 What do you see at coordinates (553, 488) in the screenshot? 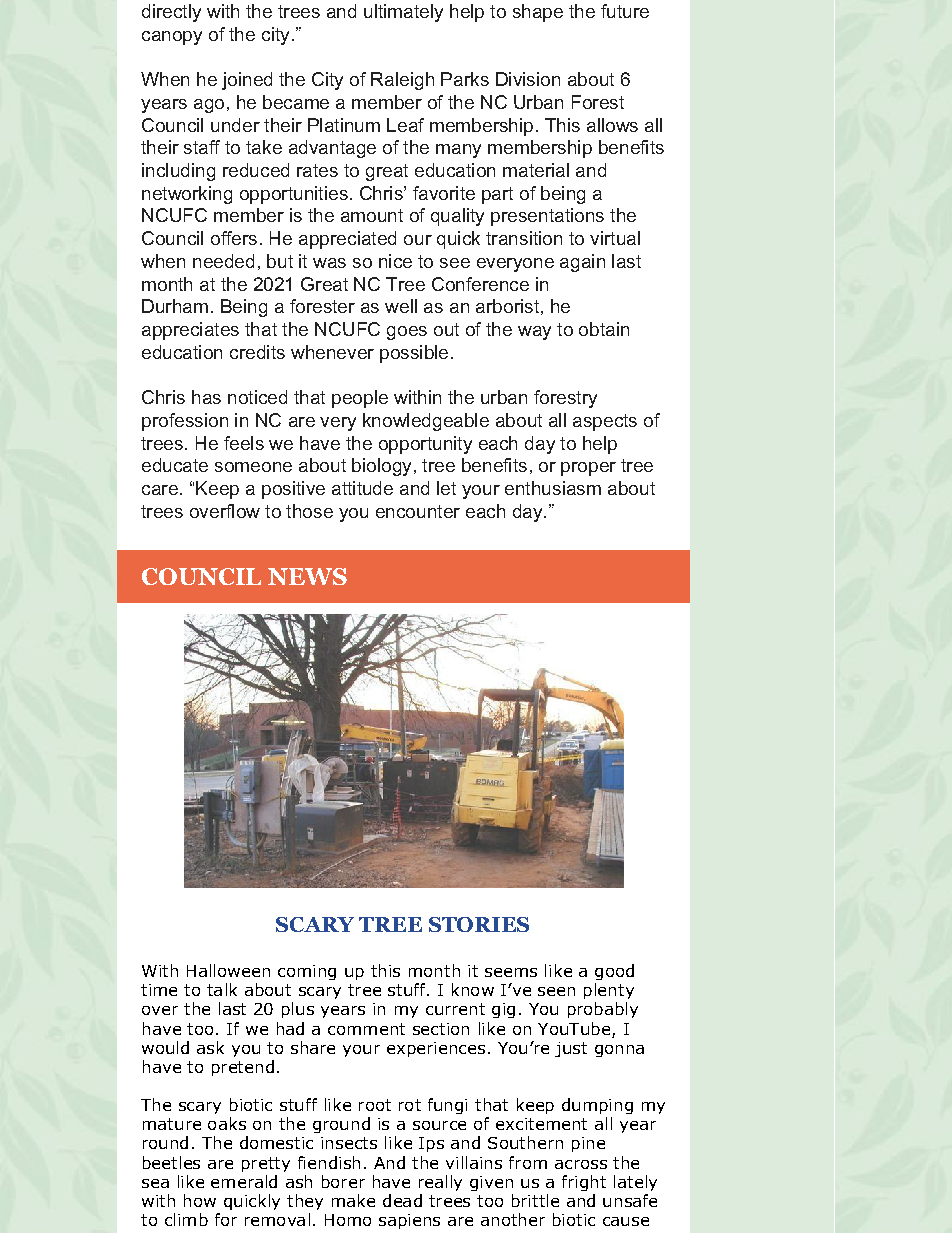
I see `enthusiasm` at bounding box center [553, 488].
